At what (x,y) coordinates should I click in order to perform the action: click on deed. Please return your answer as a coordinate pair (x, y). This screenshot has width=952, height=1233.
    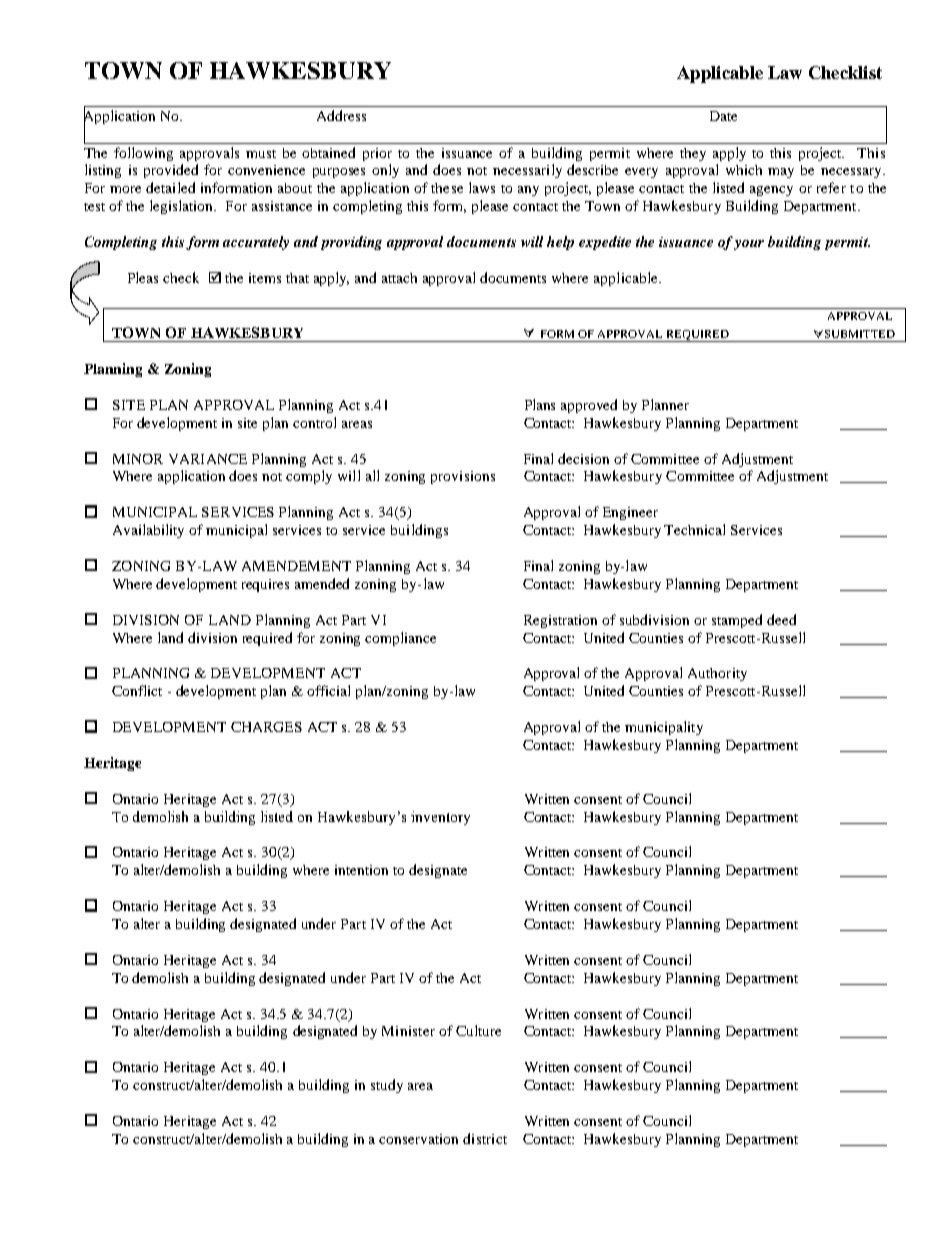
    Looking at the image, I should click on (781, 619).
